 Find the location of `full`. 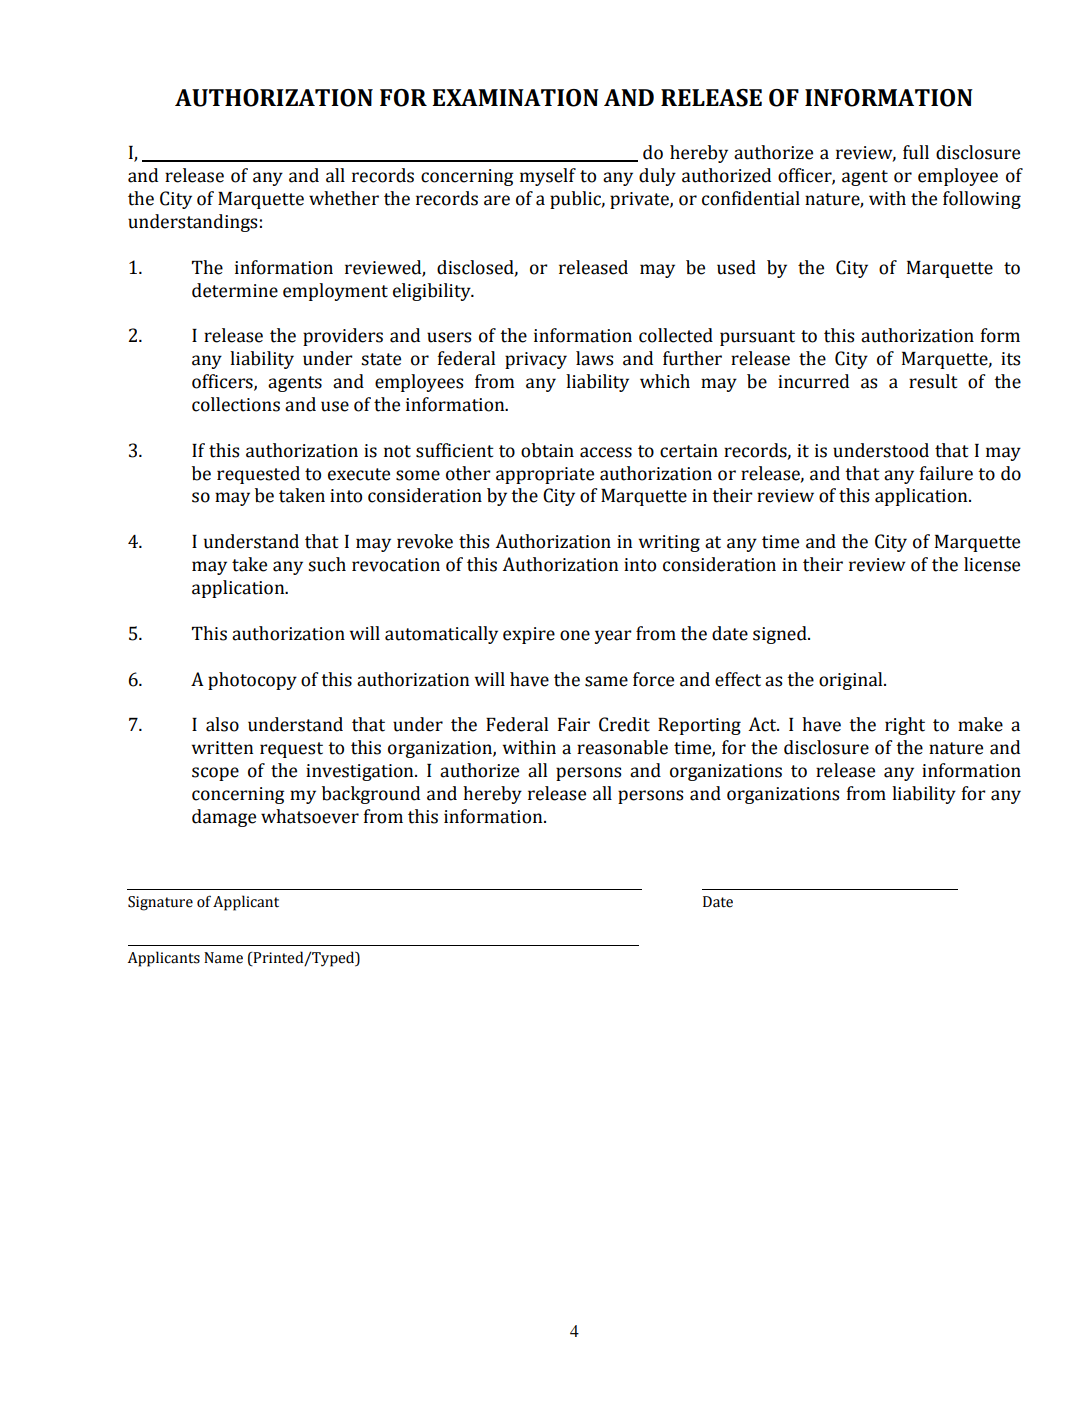

full is located at coordinates (916, 152).
